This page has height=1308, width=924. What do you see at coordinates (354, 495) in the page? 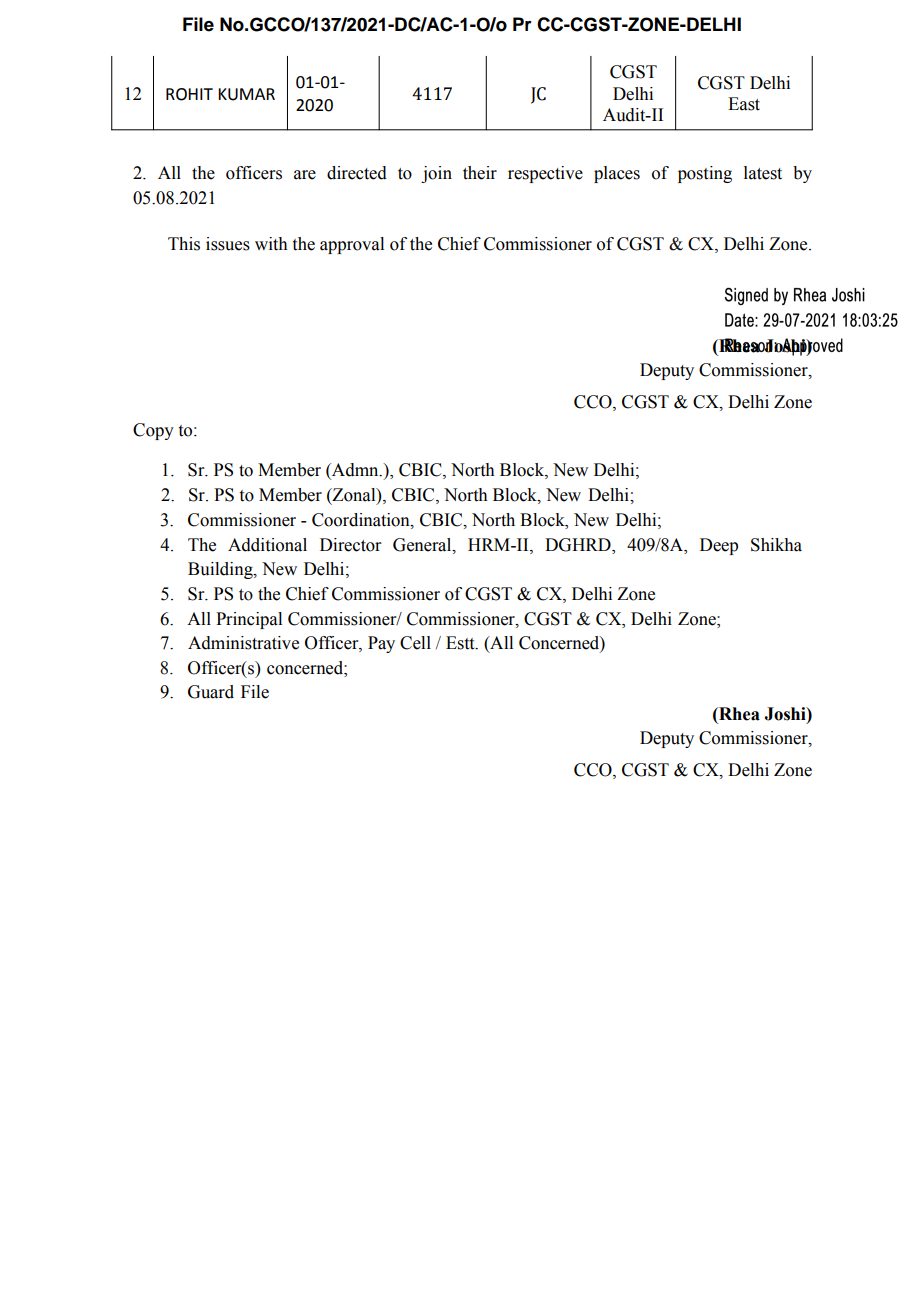
I see `Zonal` at bounding box center [354, 495].
